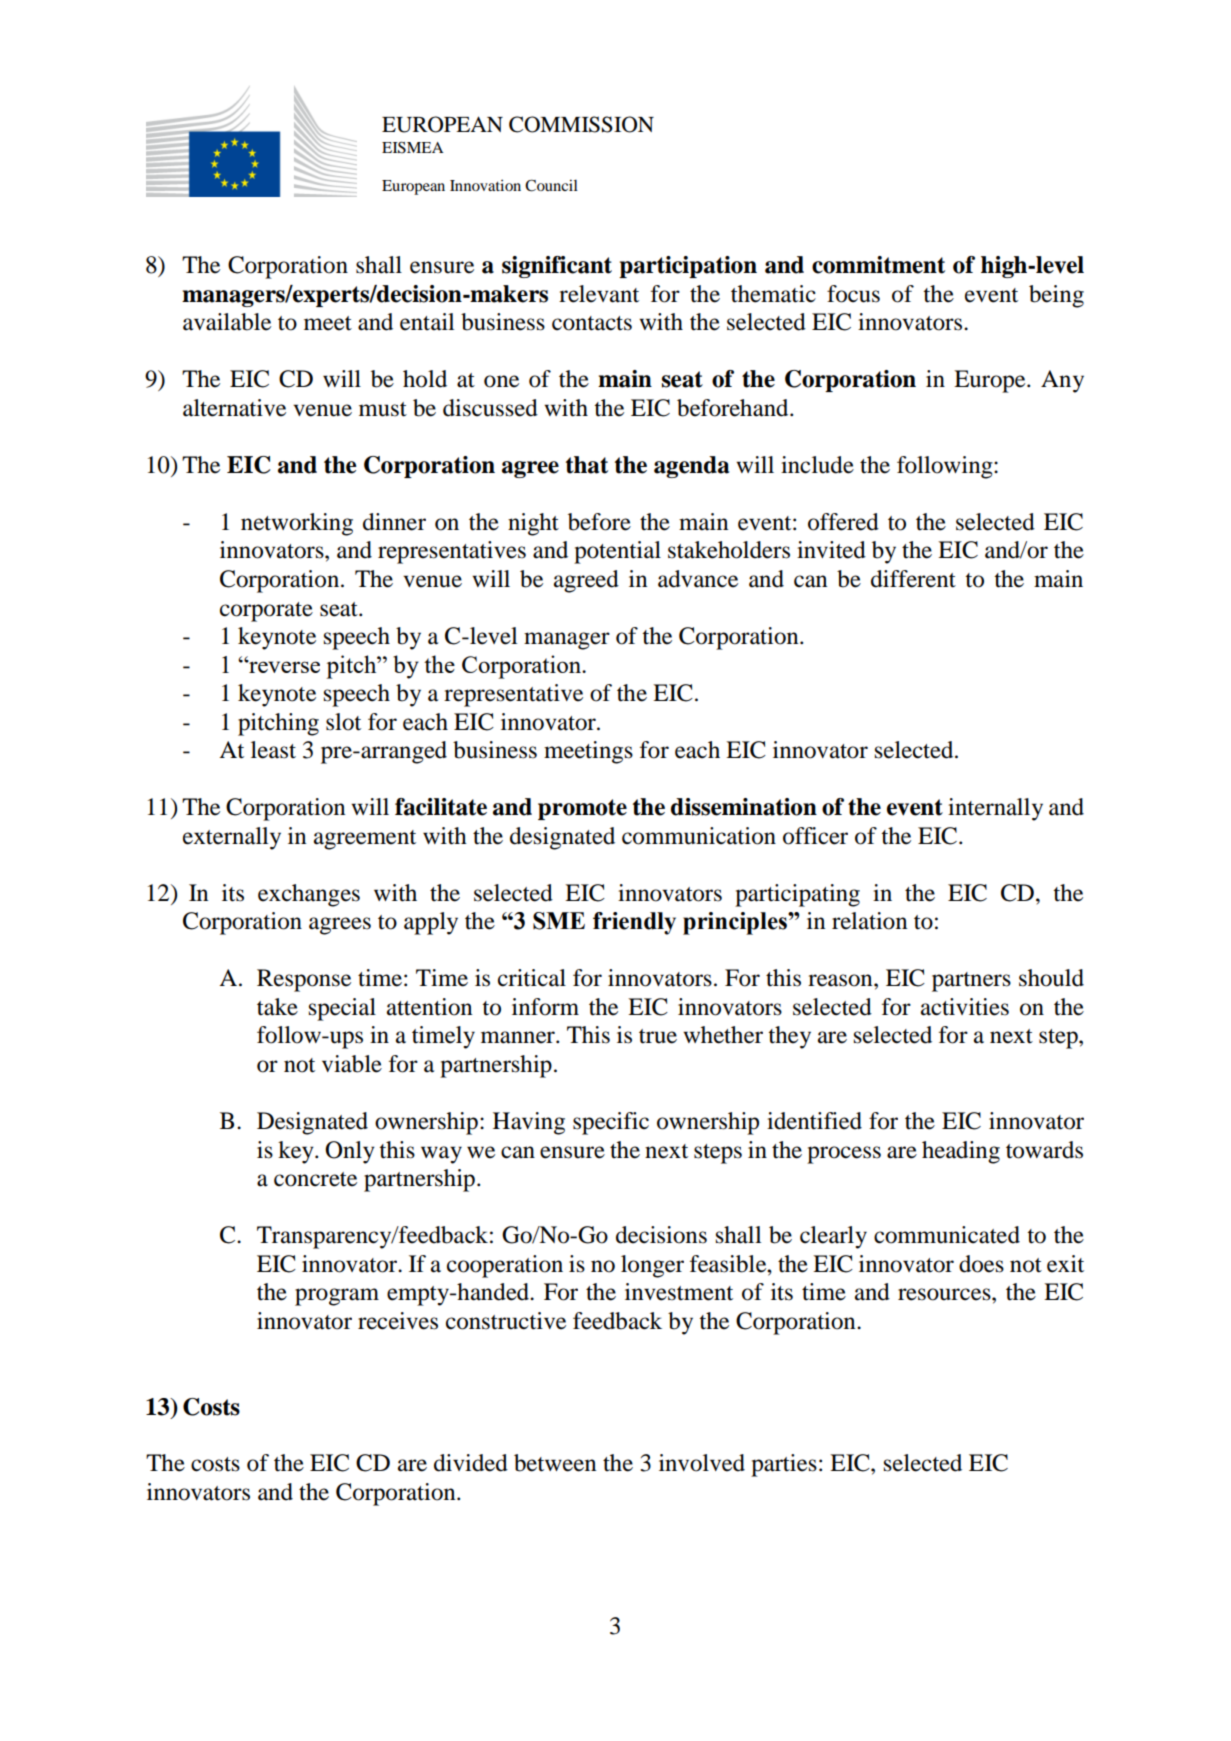 Image resolution: width=1231 pixels, height=1741 pixels. I want to click on COMMISSION, so click(581, 124).
